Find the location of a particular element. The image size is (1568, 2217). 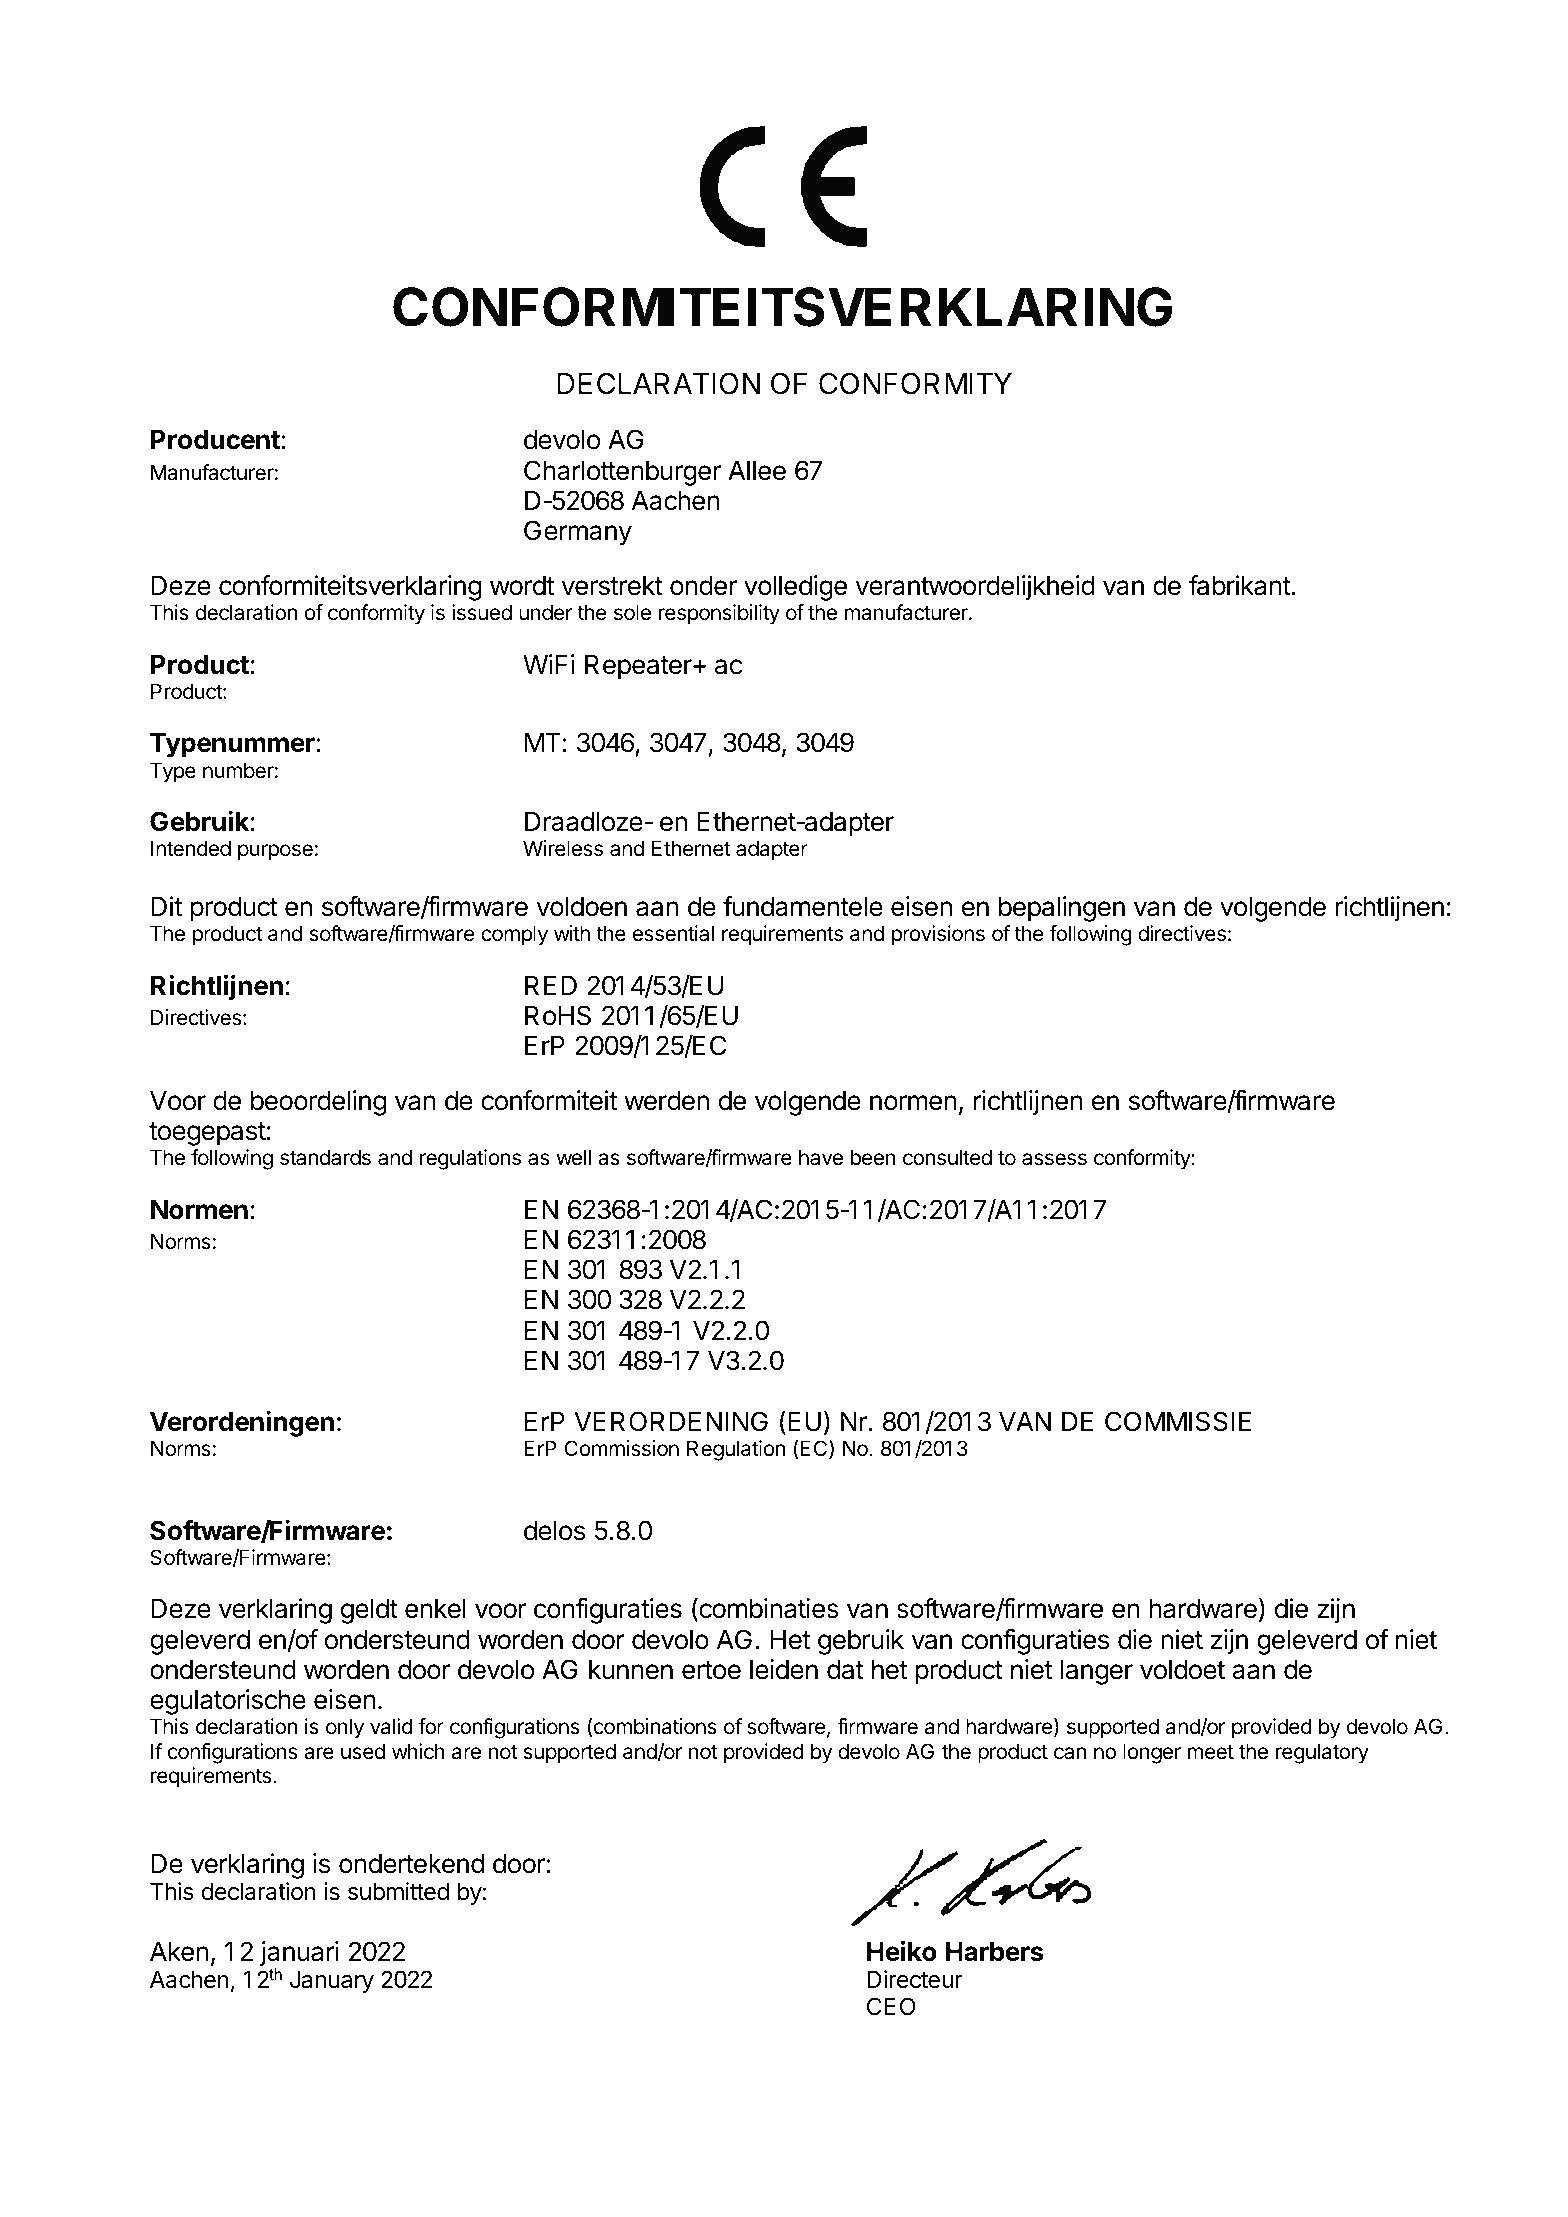

issued is located at coordinates (482, 612).
